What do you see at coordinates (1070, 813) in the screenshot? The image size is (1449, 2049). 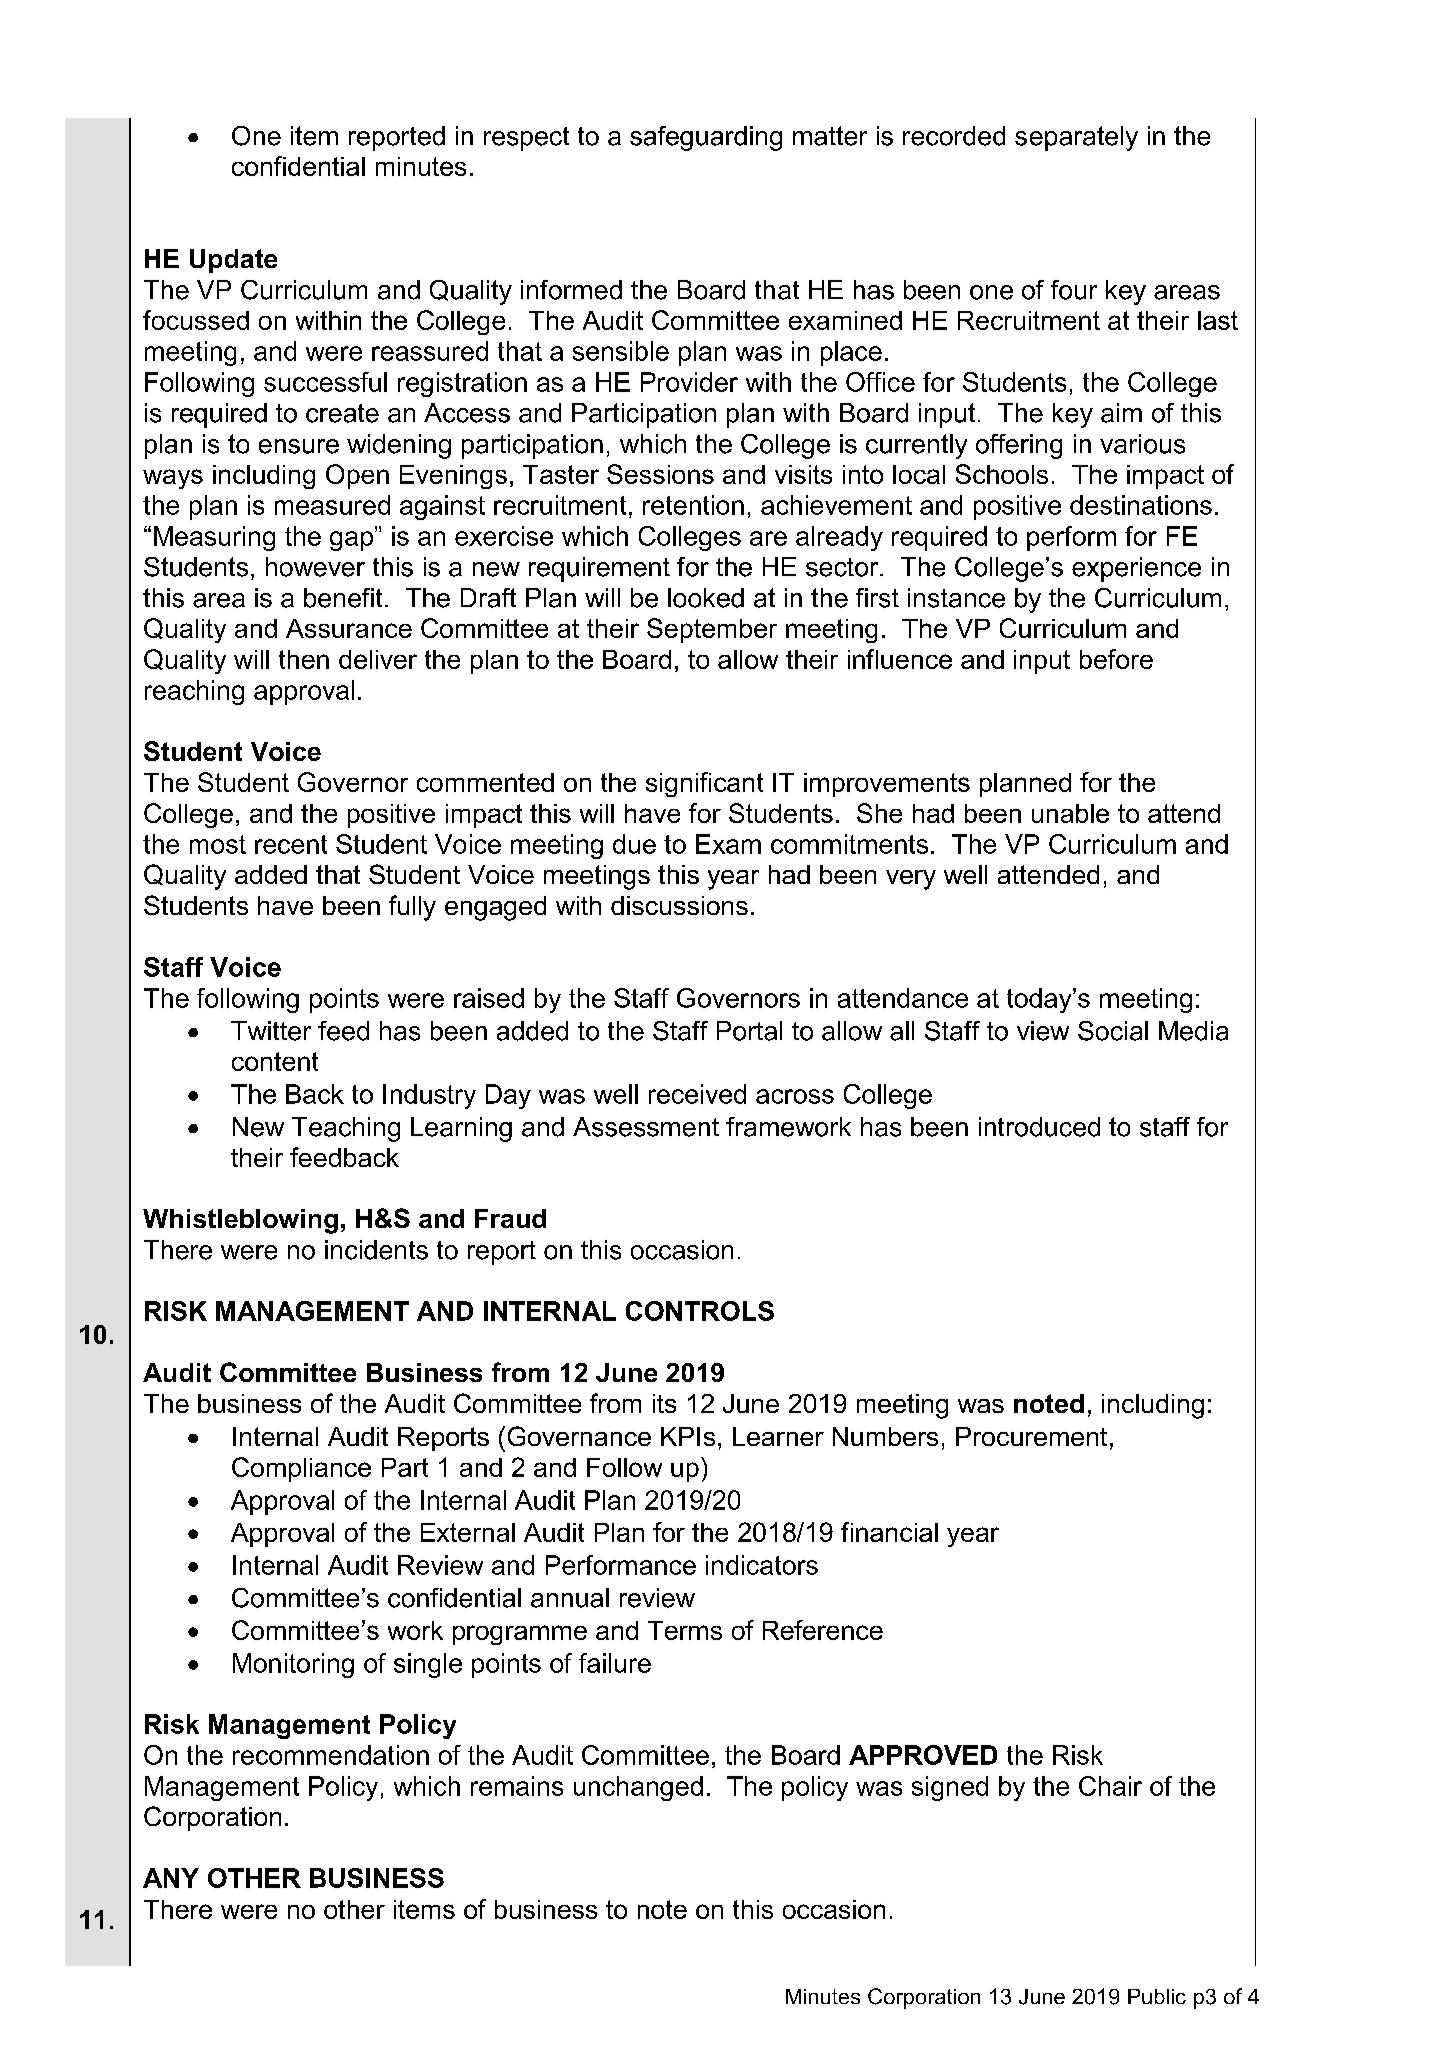 I see `unable` at bounding box center [1070, 813].
